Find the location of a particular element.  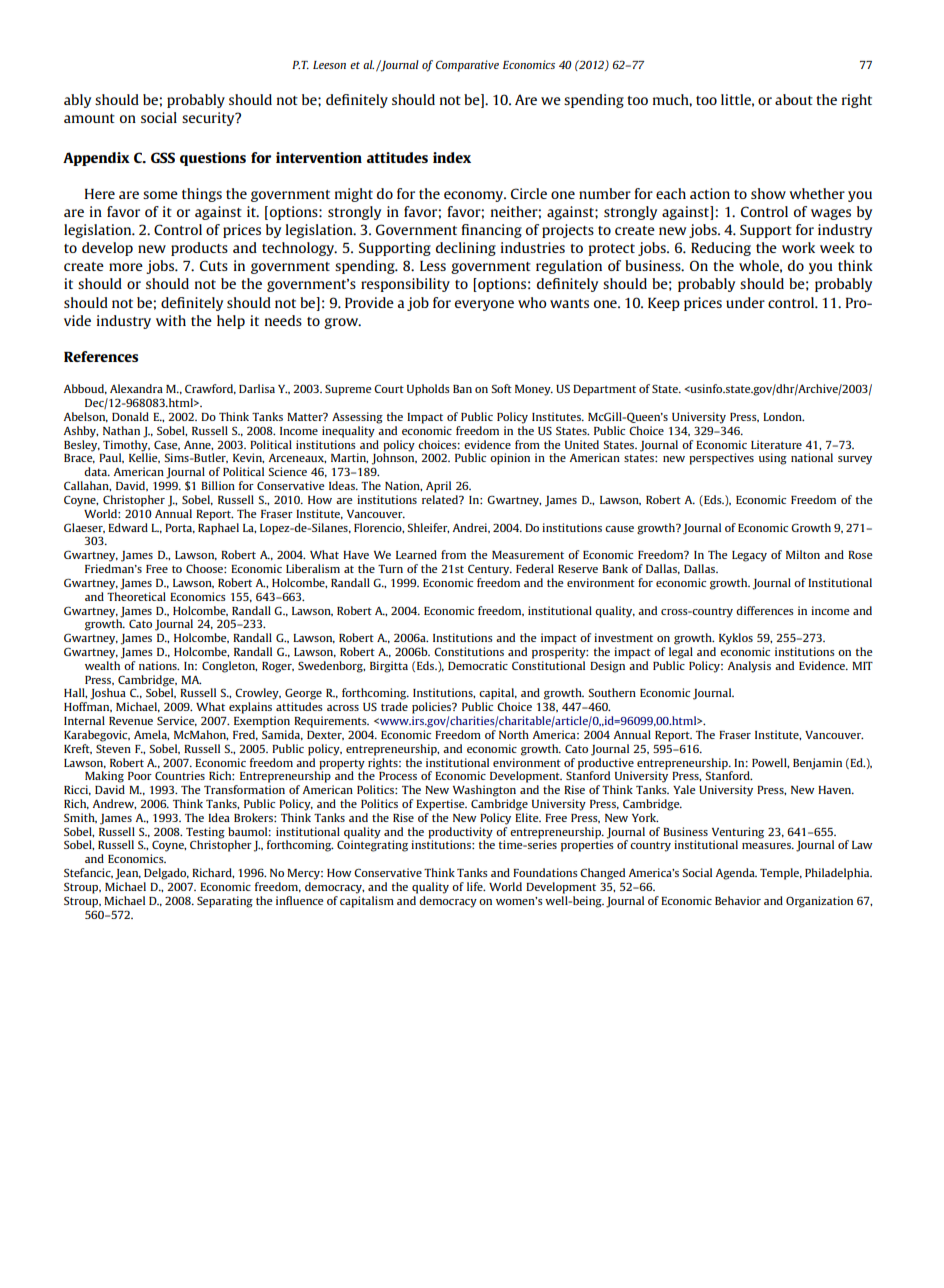

life is located at coordinates (476, 886).
